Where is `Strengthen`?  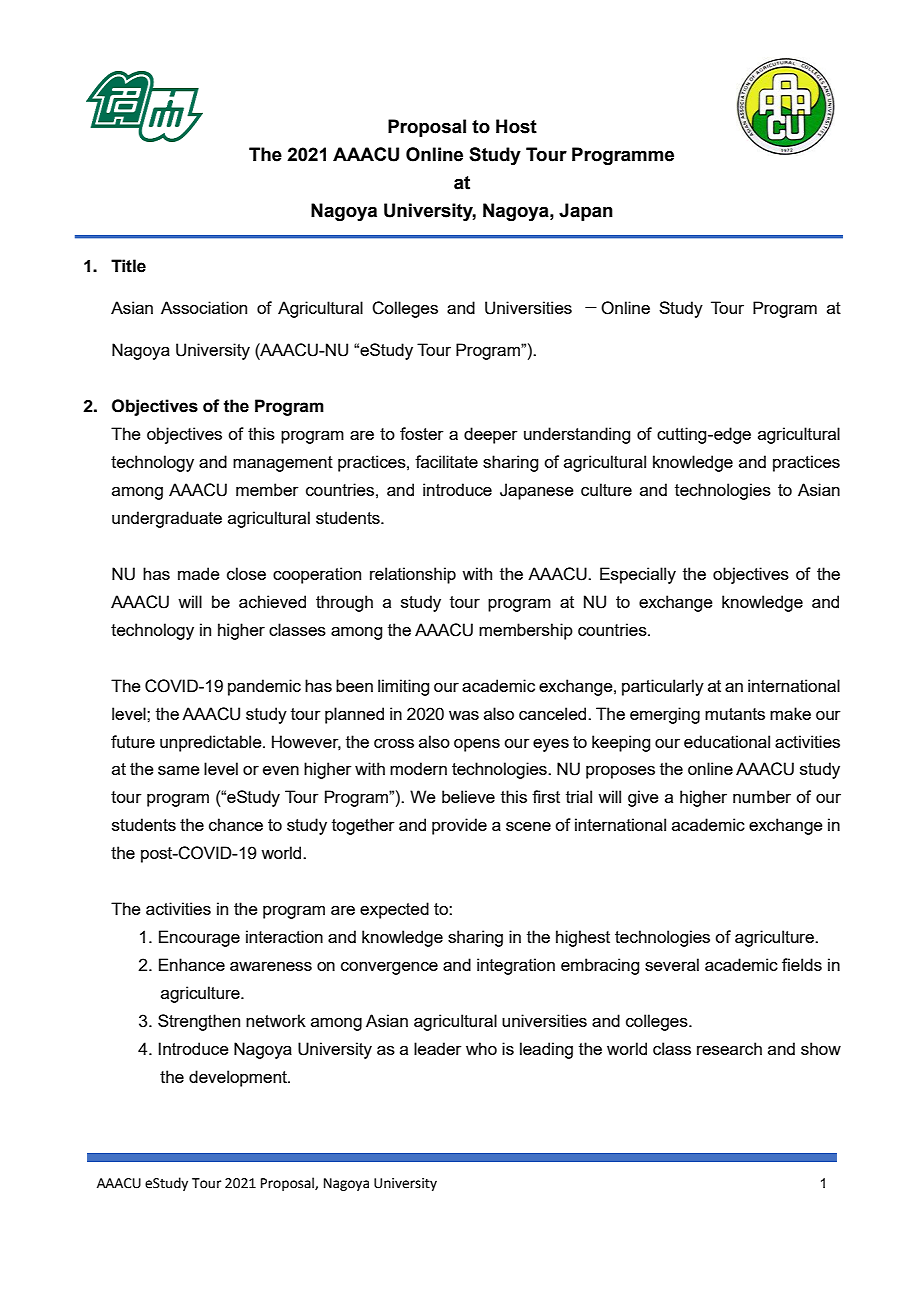
Strengthen is located at coordinates (199, 1022).
